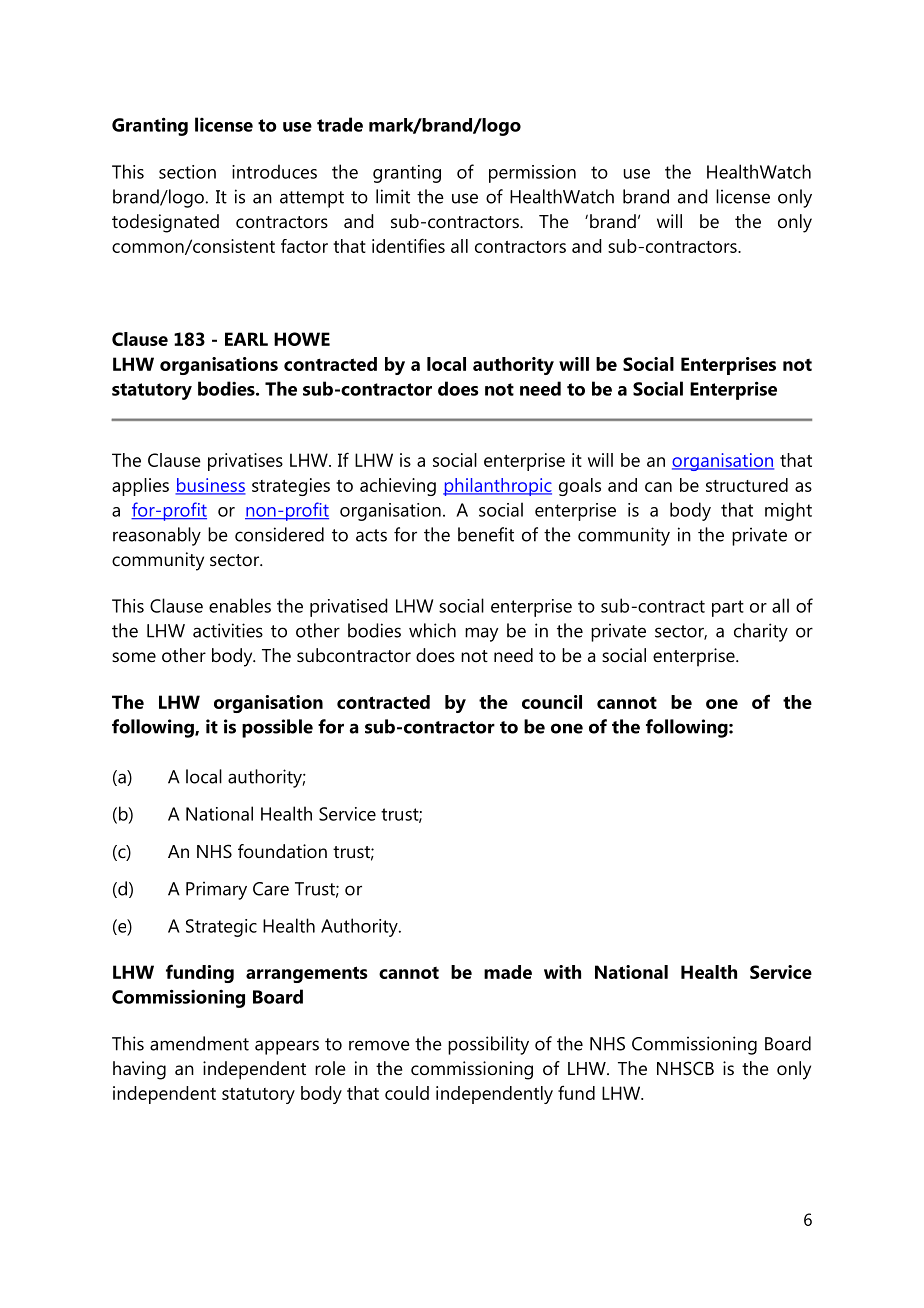 This image has height=1308, width=924. Describe the element at coordinates (532, 174) in the image. I see `permission` at that location.
